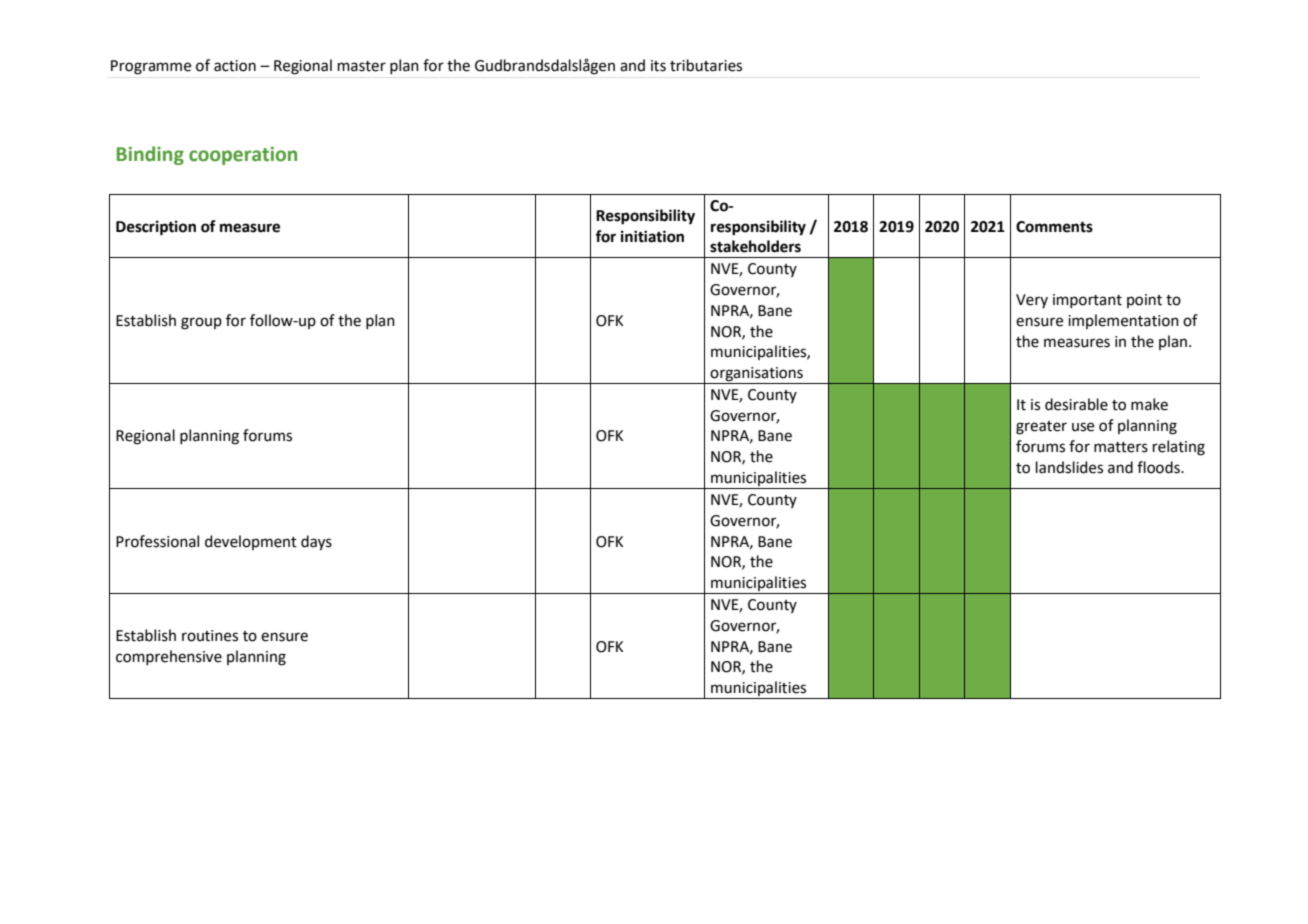 This screenshot has width=1308, height=924. I want to click on landslides, so click(1069, 467).
